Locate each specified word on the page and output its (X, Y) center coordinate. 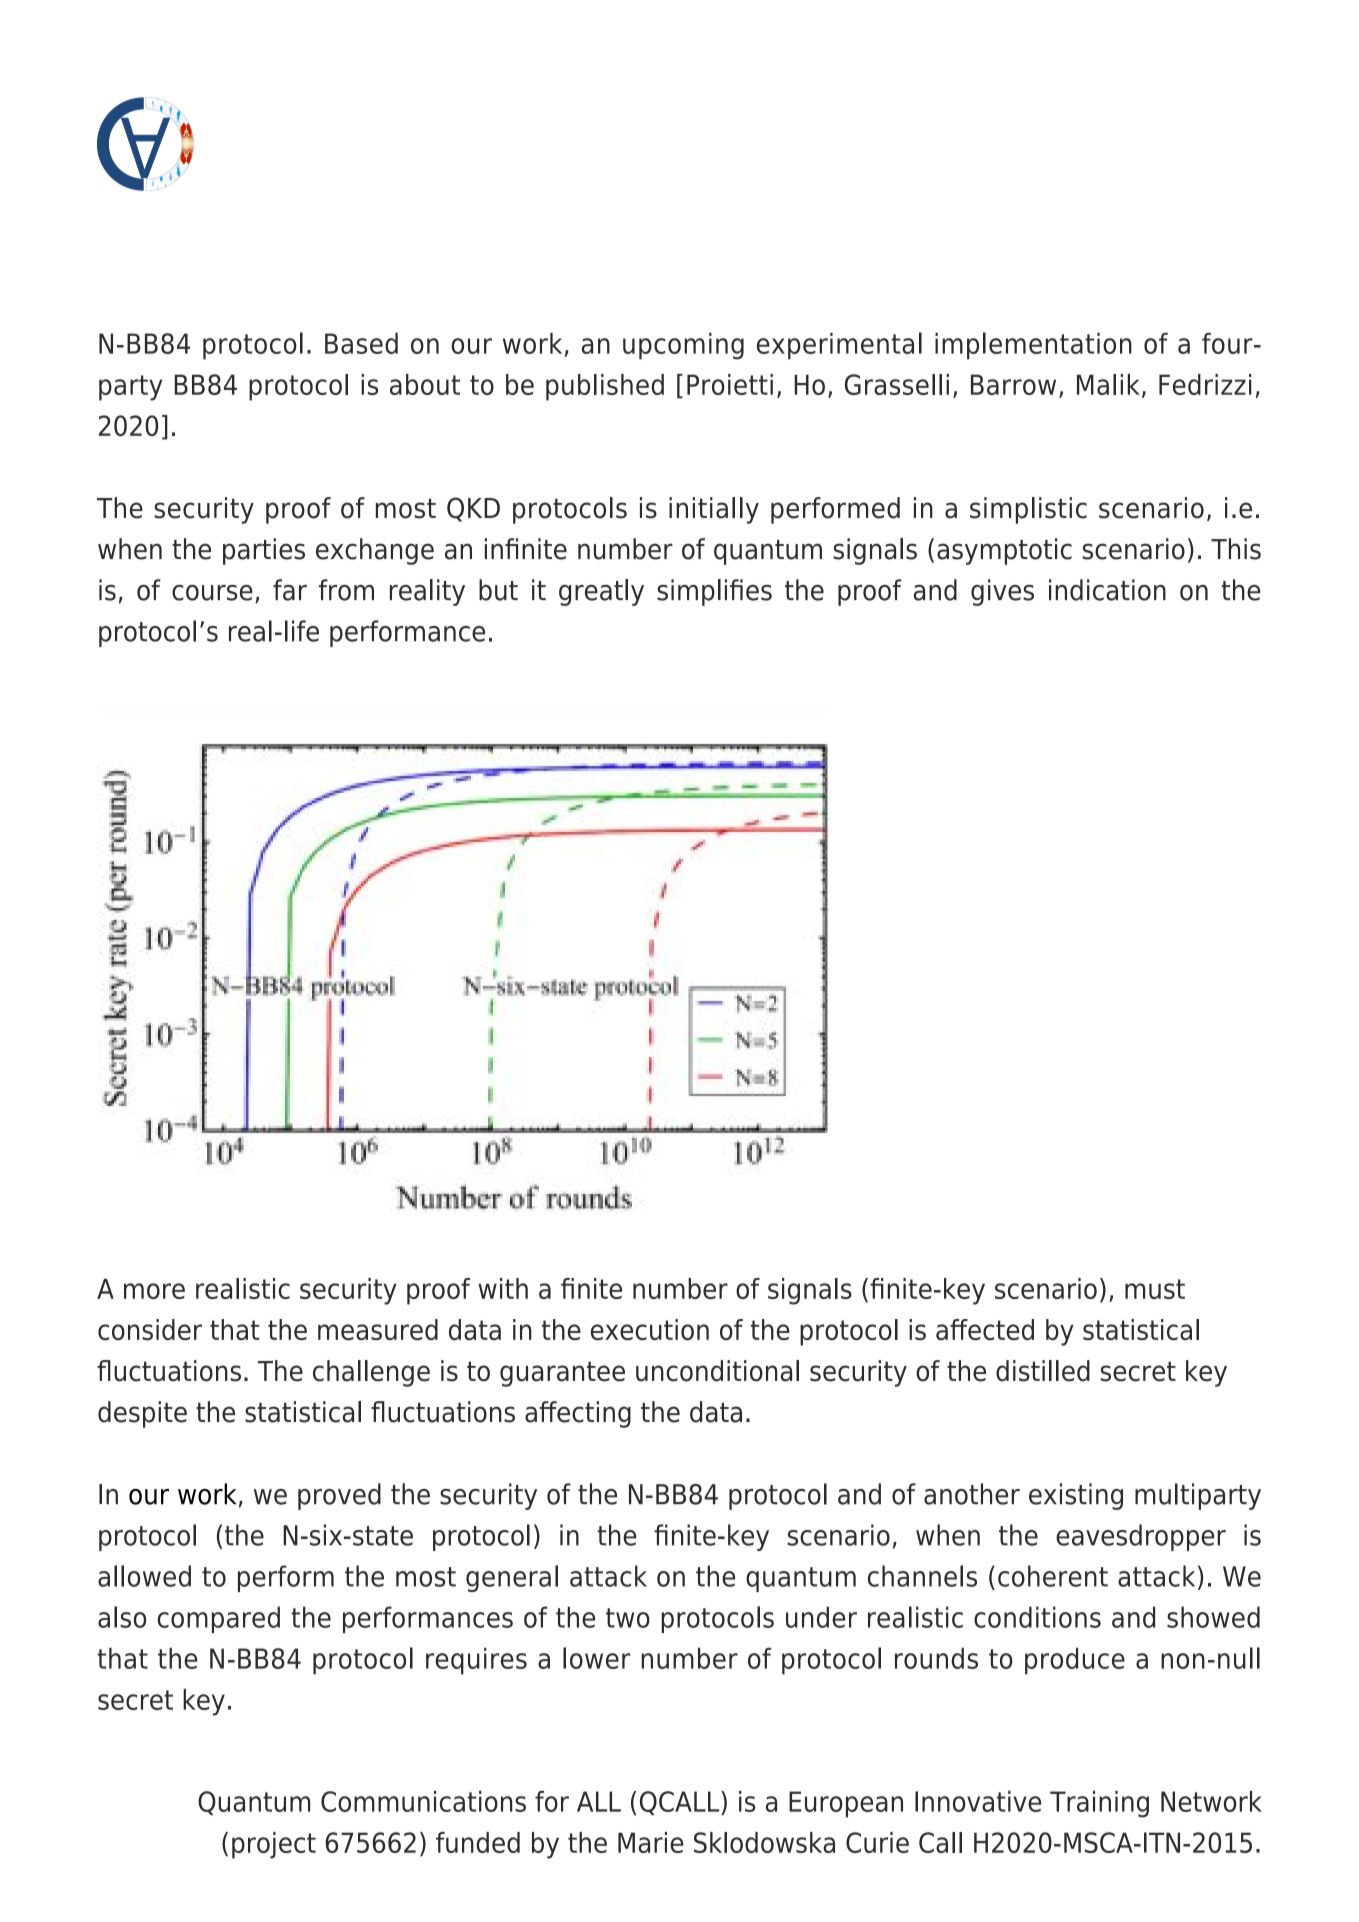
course (212, 593)
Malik (1108, 384)
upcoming (683, 346)
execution (650, 1329)
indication (1107, 590)
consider (150, 1329)
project (274, 1845)
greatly (601, 592)
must (1155, 1289)
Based (361, 343)
